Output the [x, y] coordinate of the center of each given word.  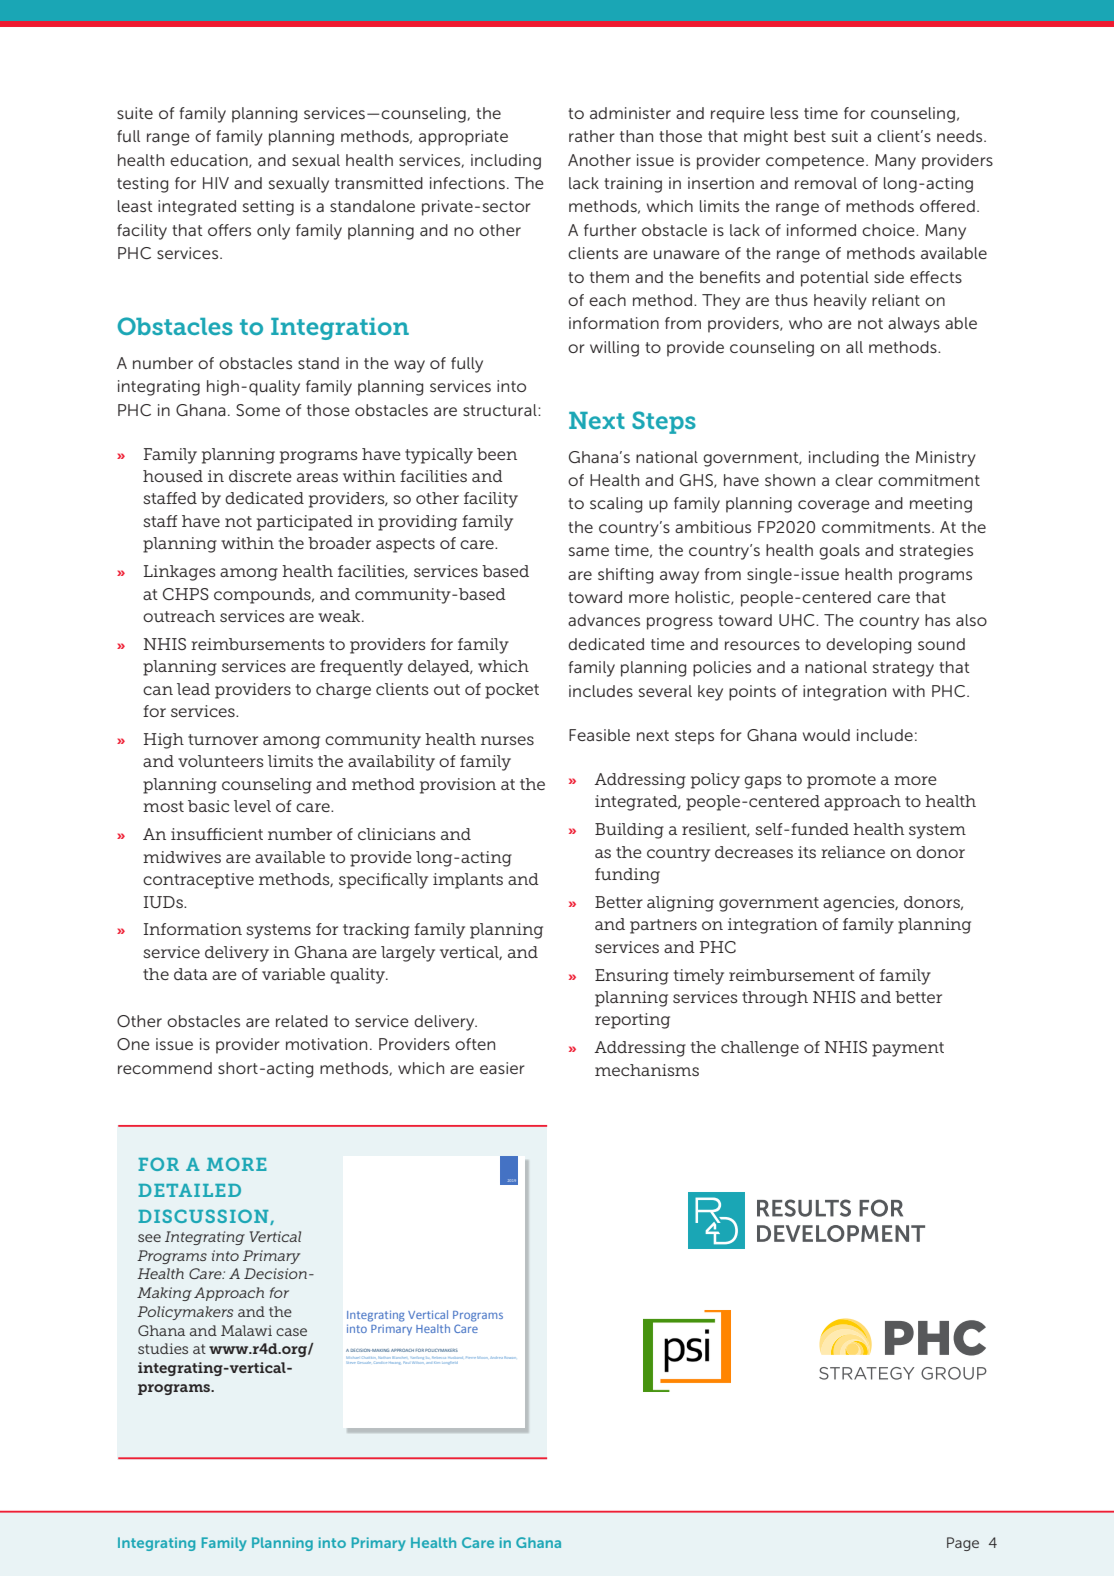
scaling [616, 505]
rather [592, 136]
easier [502, 1068]
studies [163, 1348]
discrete [260, 476]
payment [908, 1049]
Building [629, 831]
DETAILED [189, 1190]
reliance [853, 852]
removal [826, 183]
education [210, 161]
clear [854, 480]
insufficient [217, 834]
